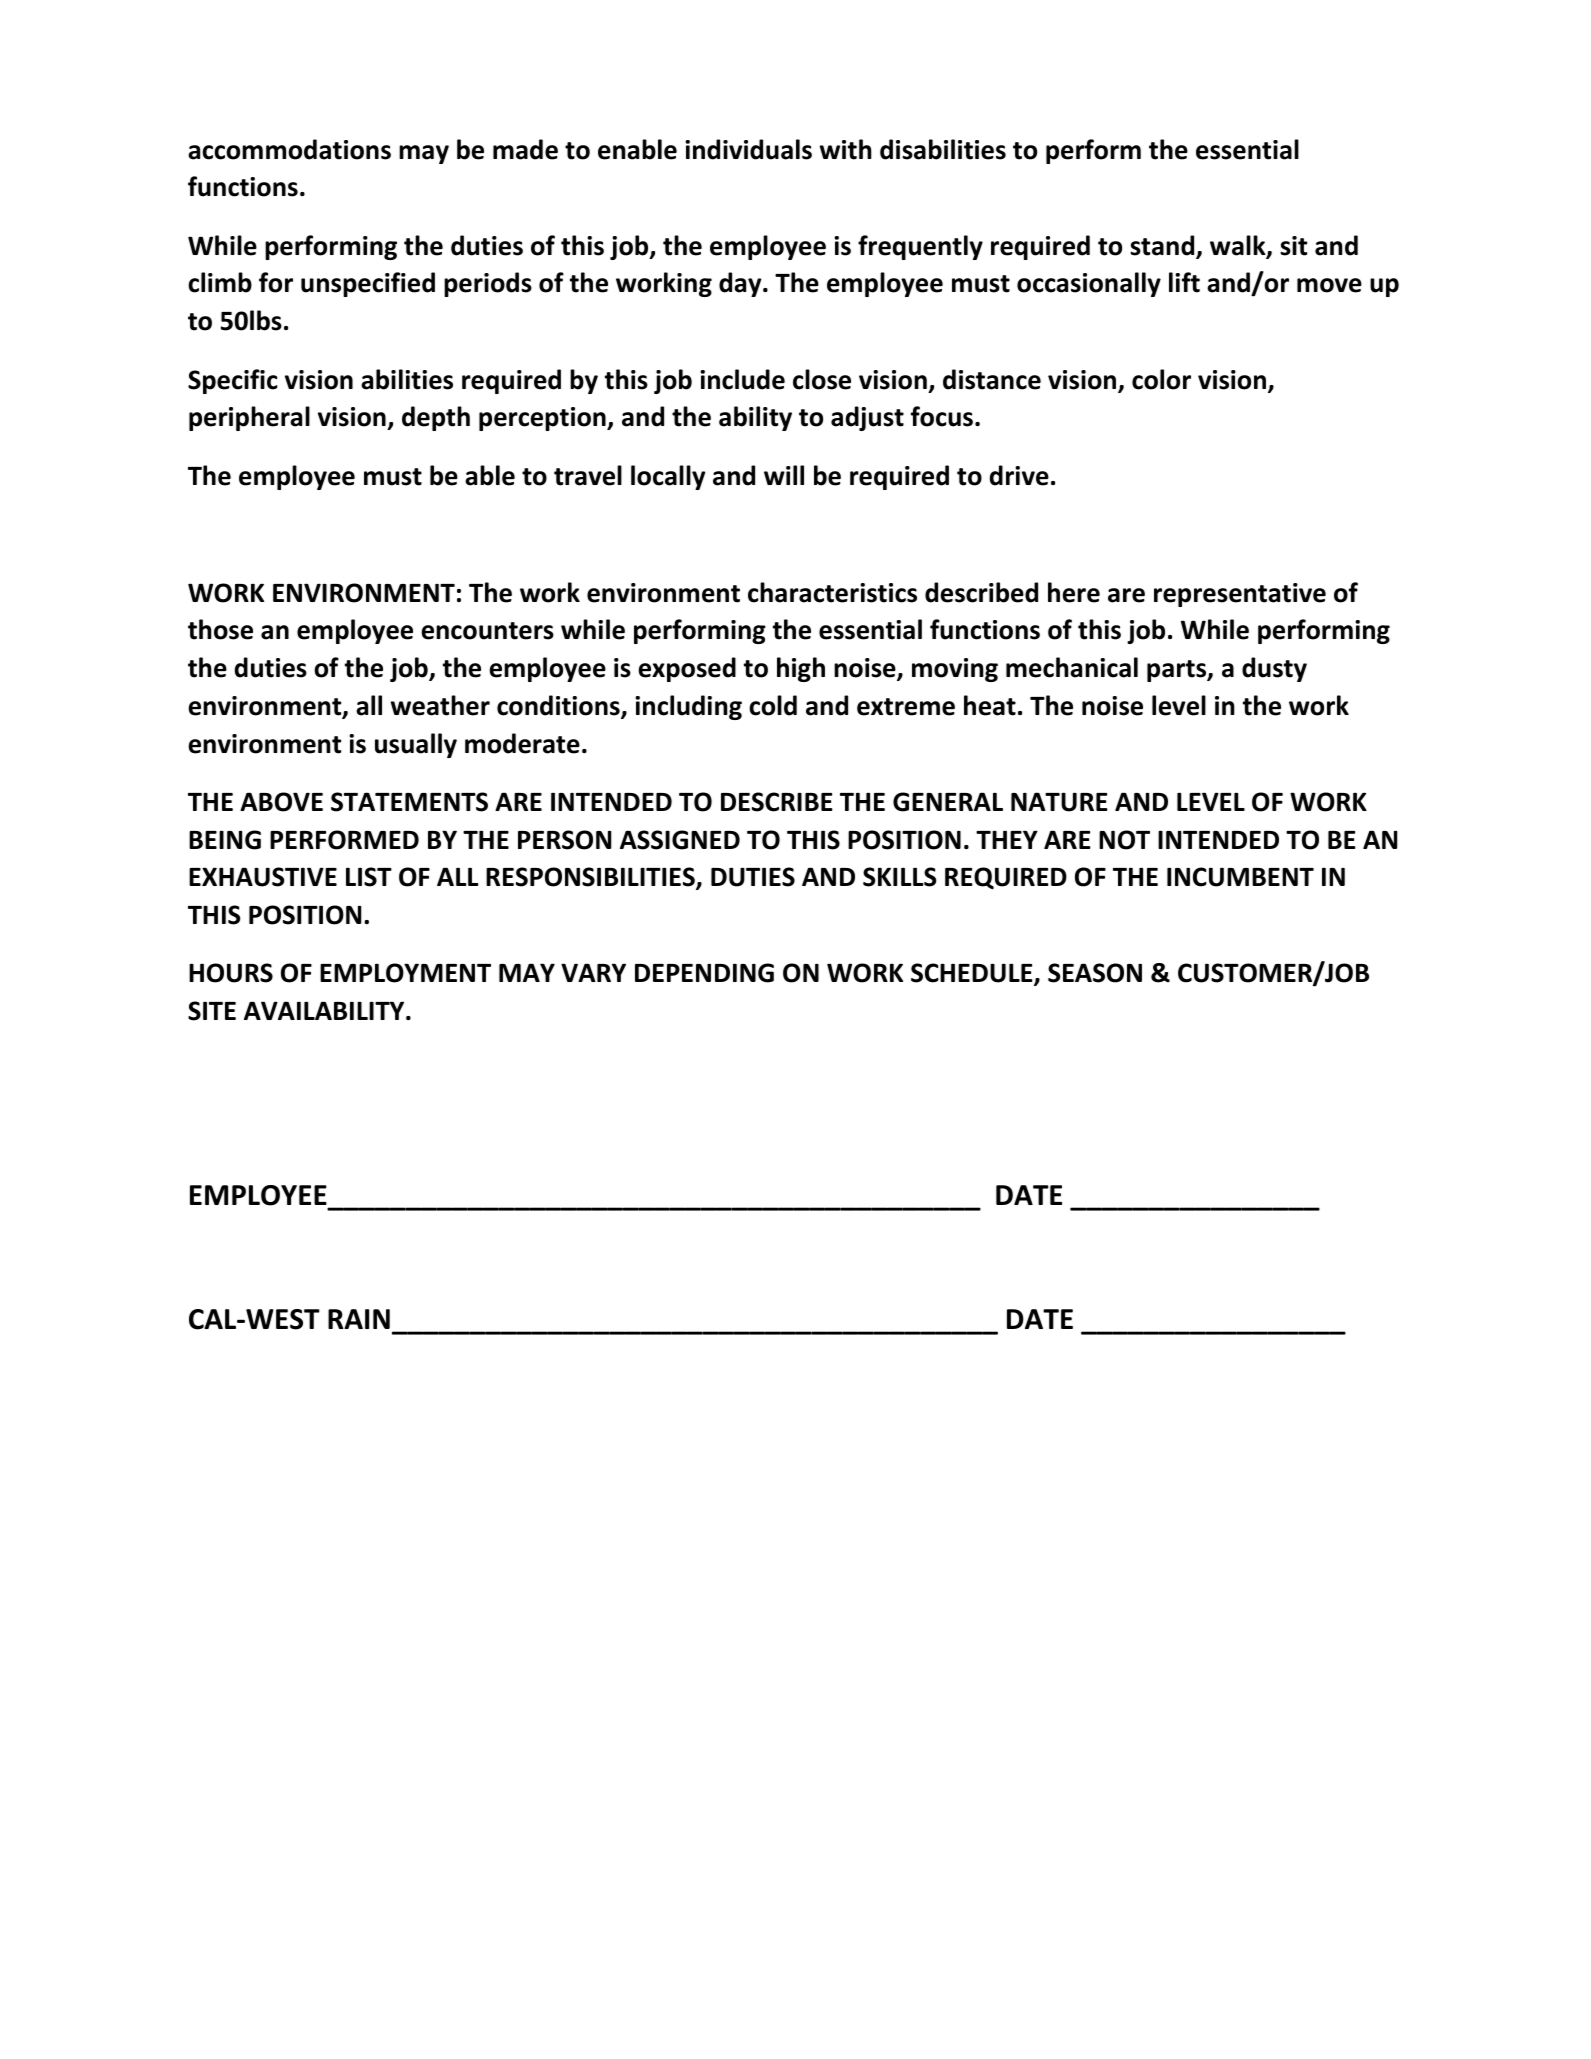  Describe the element at coordinates (436, 418) in the screenshot. I see `depth` at that location.
